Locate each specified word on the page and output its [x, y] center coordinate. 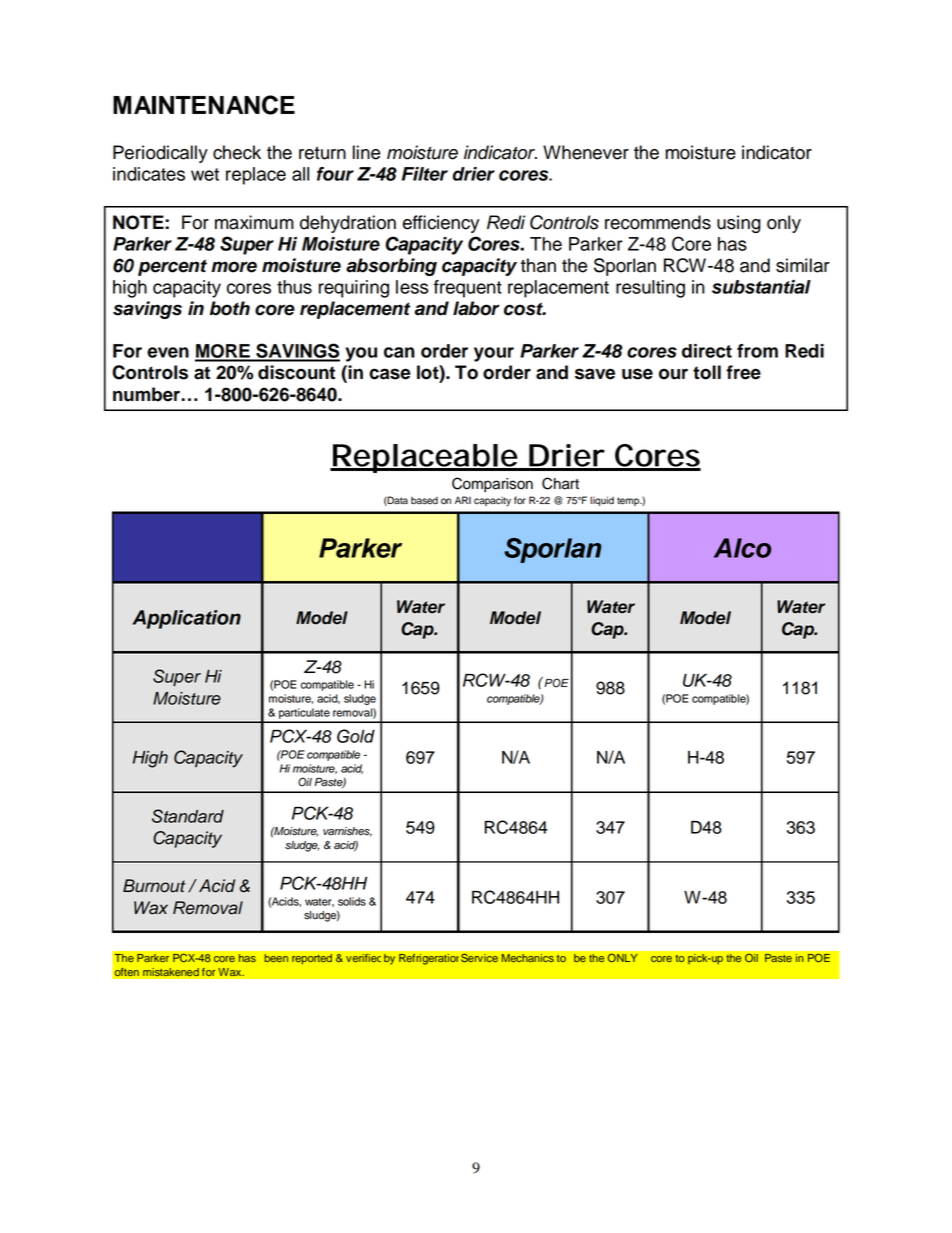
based [424, 501]
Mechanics [528, 958]
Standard [188, 816]
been [276, 958]
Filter [425, 174]
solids [352, 901]
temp [629, 501]
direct [707, 351]
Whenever [586, 152]
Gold [356, 736]
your [494, 354]
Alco [742, 548]
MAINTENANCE [204, 105]
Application [186, 619]
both [230, 308]
